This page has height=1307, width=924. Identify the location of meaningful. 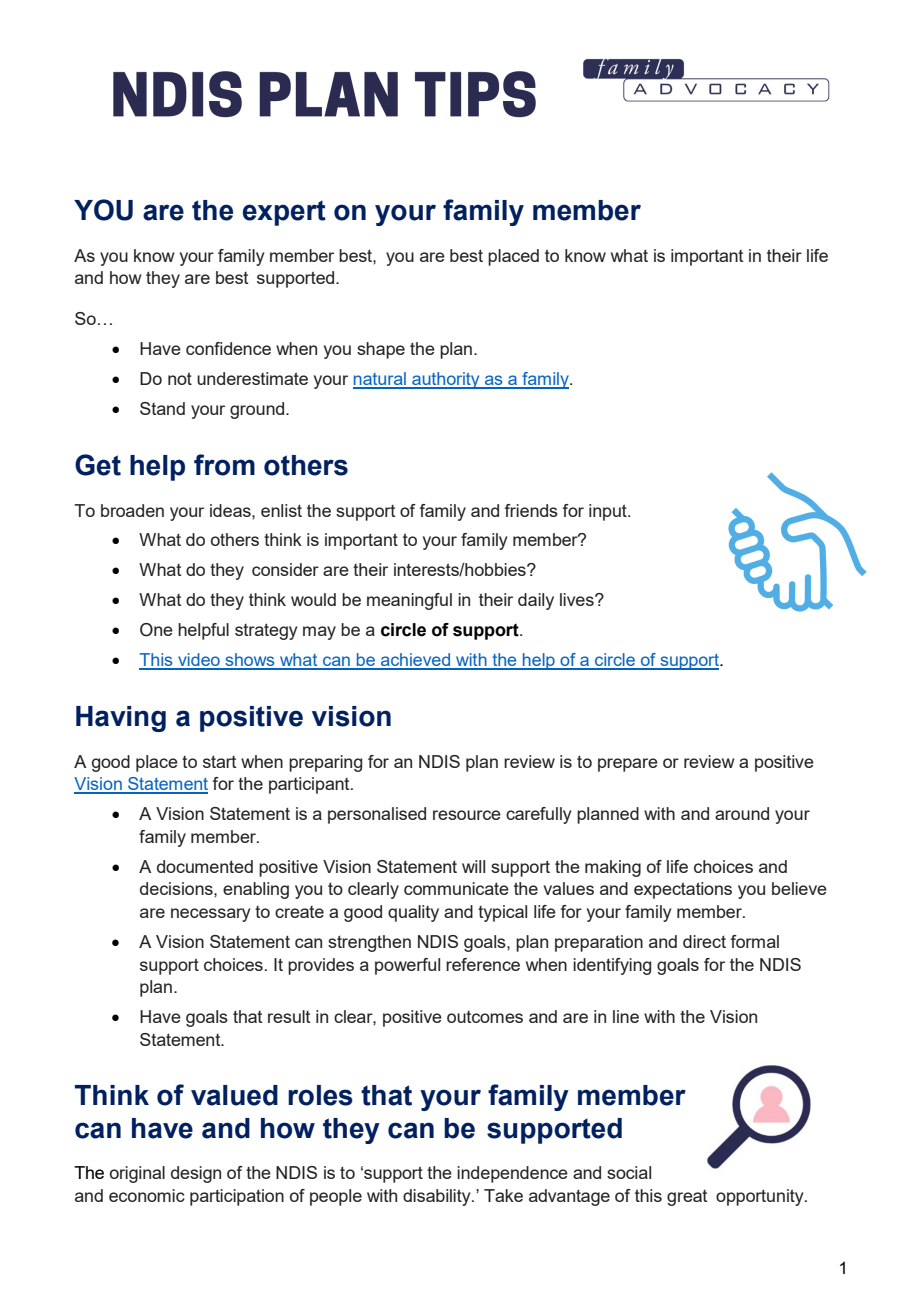
(409, 601).
